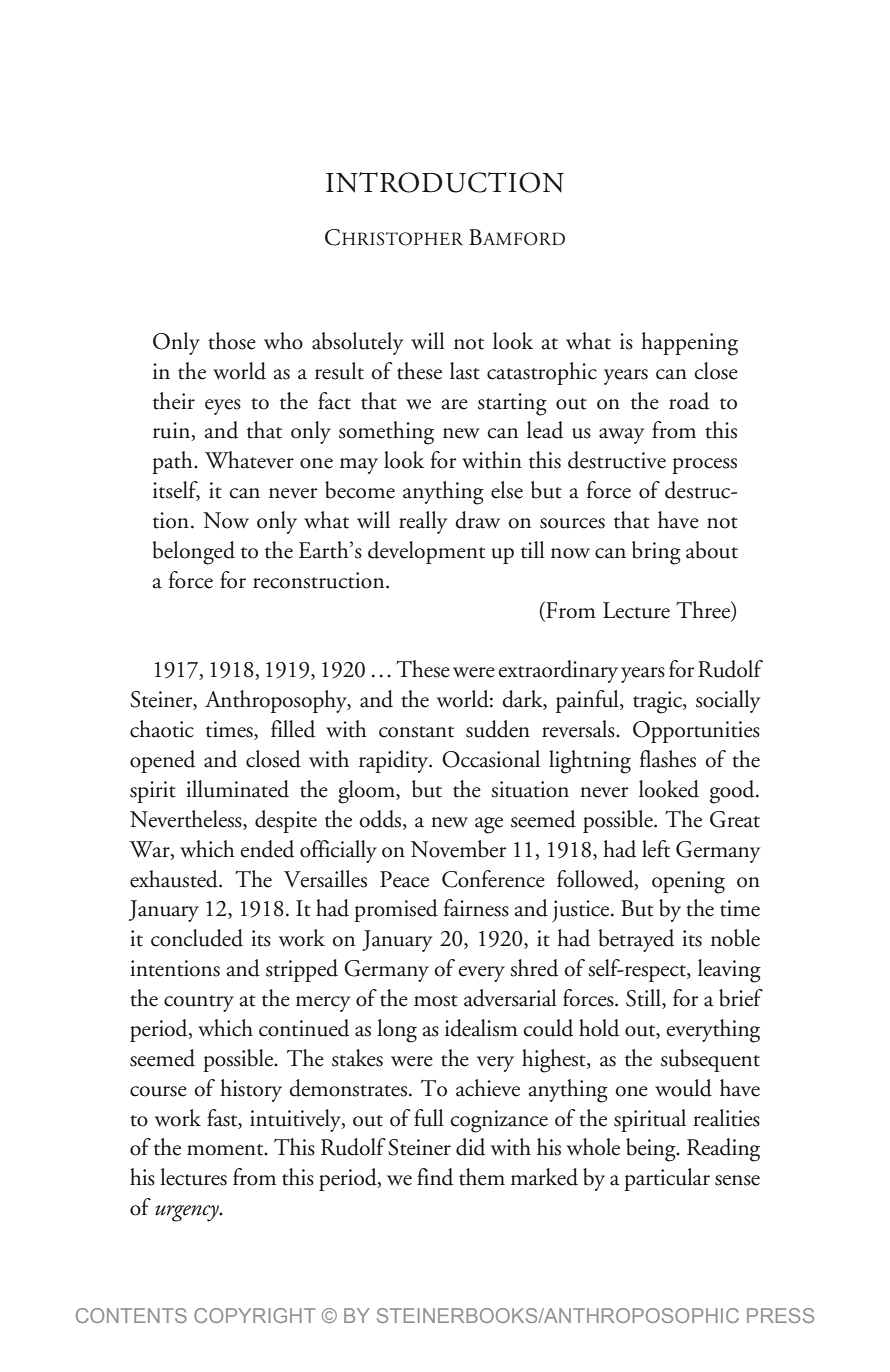  Describe the element at coordinates (254, 1315) in the screenshot. I see `COPYRIGHT` at that location.
